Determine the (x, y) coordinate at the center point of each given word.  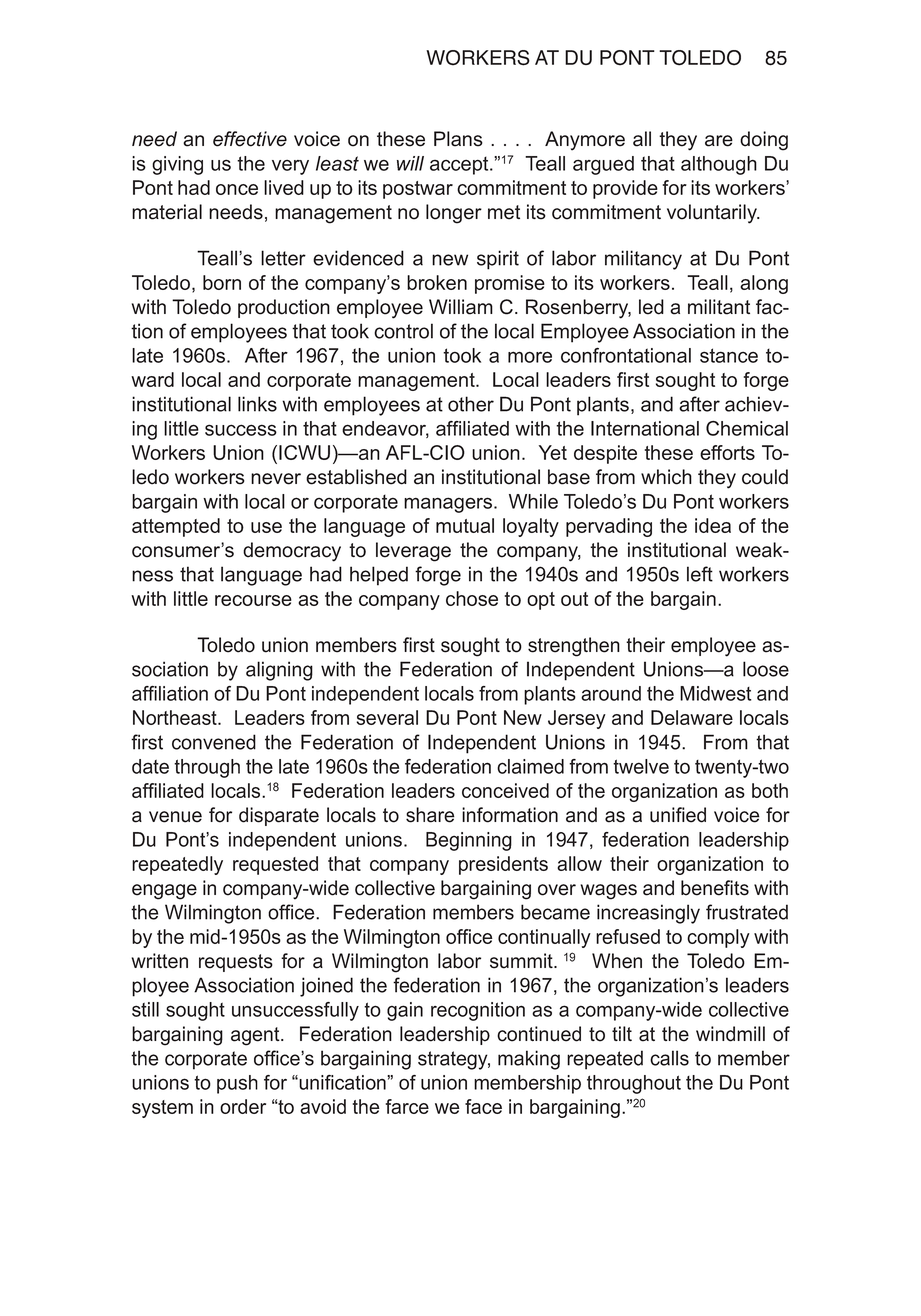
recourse (253, 600)
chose (472, 598)
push (237, 1084)
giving (177, 165)
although (719, 165)
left (700, 574)
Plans (458, 139)
